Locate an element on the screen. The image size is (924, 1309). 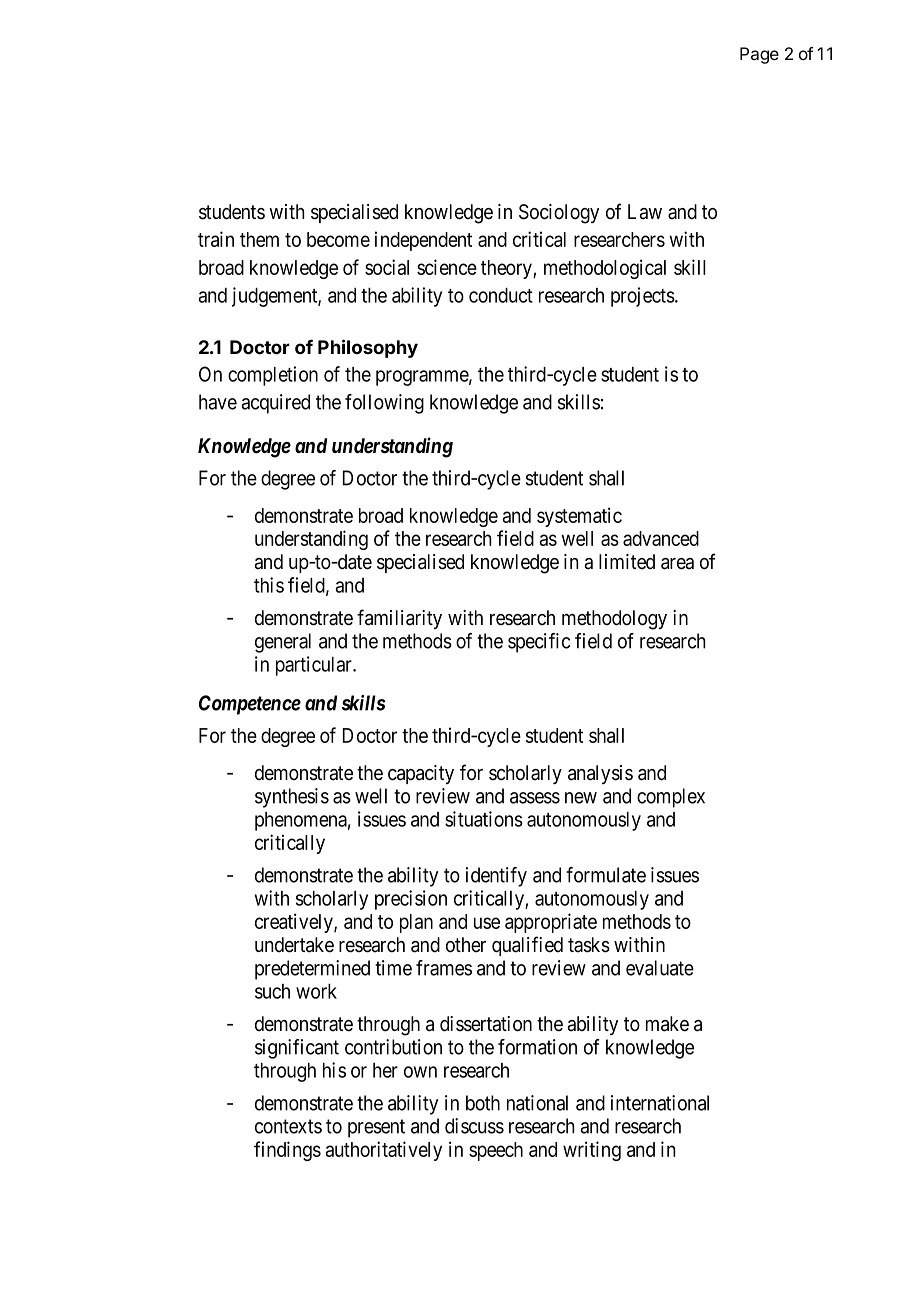
them is located at coordinates (259, 239).
